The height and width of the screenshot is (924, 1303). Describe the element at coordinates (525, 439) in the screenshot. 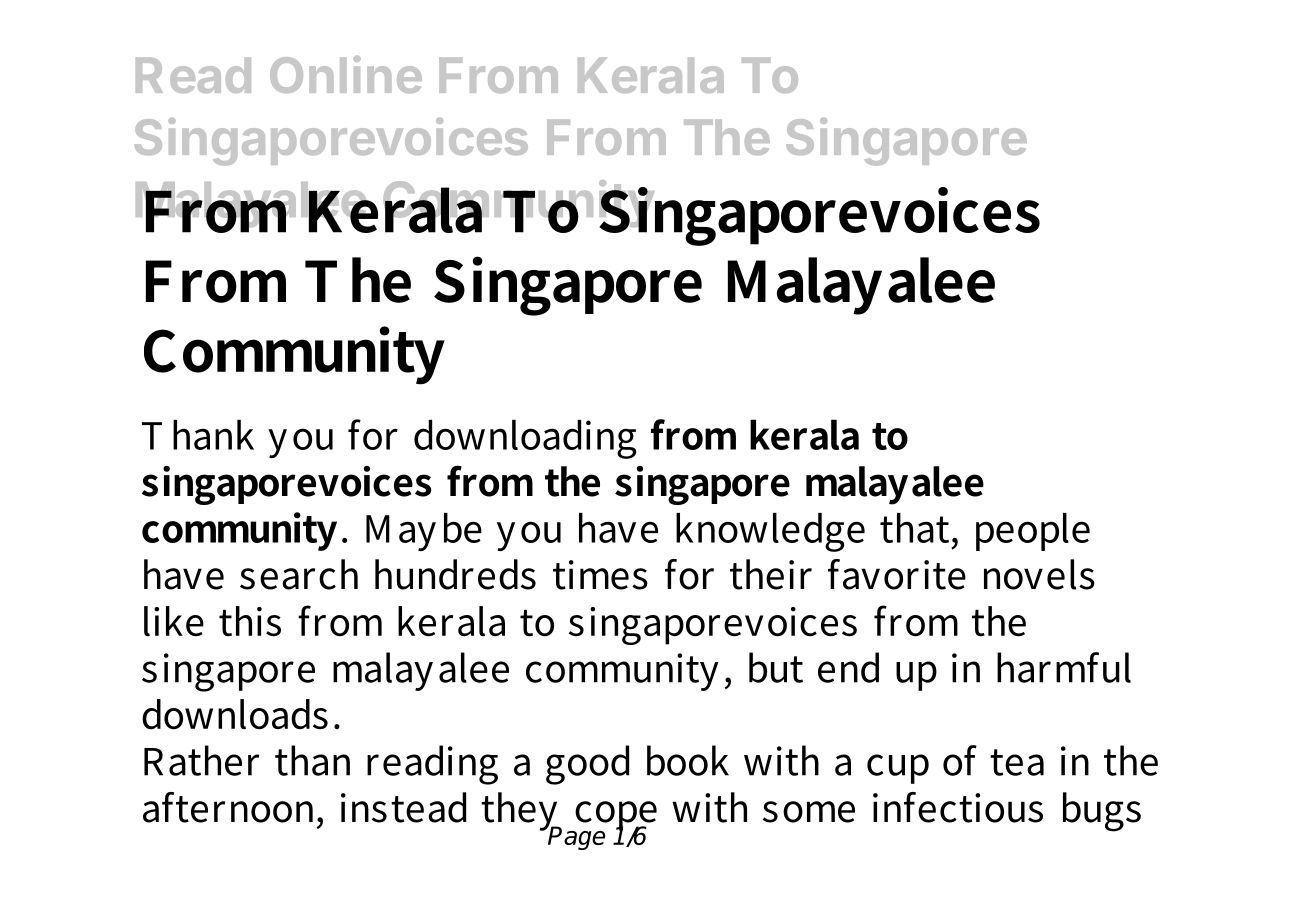

I see `downloading` at that location.
